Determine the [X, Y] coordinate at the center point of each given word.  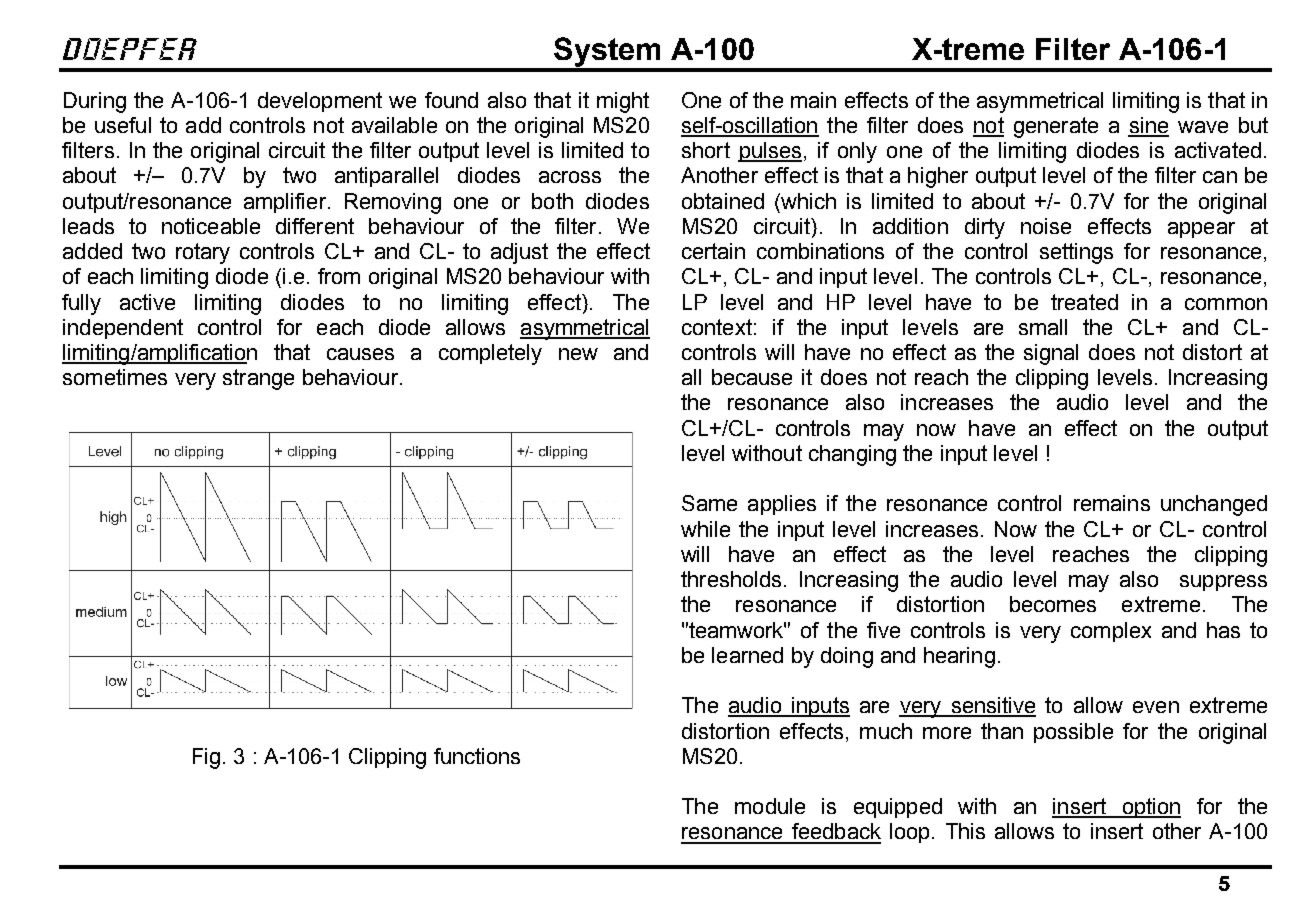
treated [1084, 302]
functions [477, 756]
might [623, 102]
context [717, 327]
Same [709, 503]
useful [123, 125]
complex [1111, 632]
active [147, 302]
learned [747, 655]
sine [1148, 126]
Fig [206, 758]
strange [258, 379]
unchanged [1214, 505]
